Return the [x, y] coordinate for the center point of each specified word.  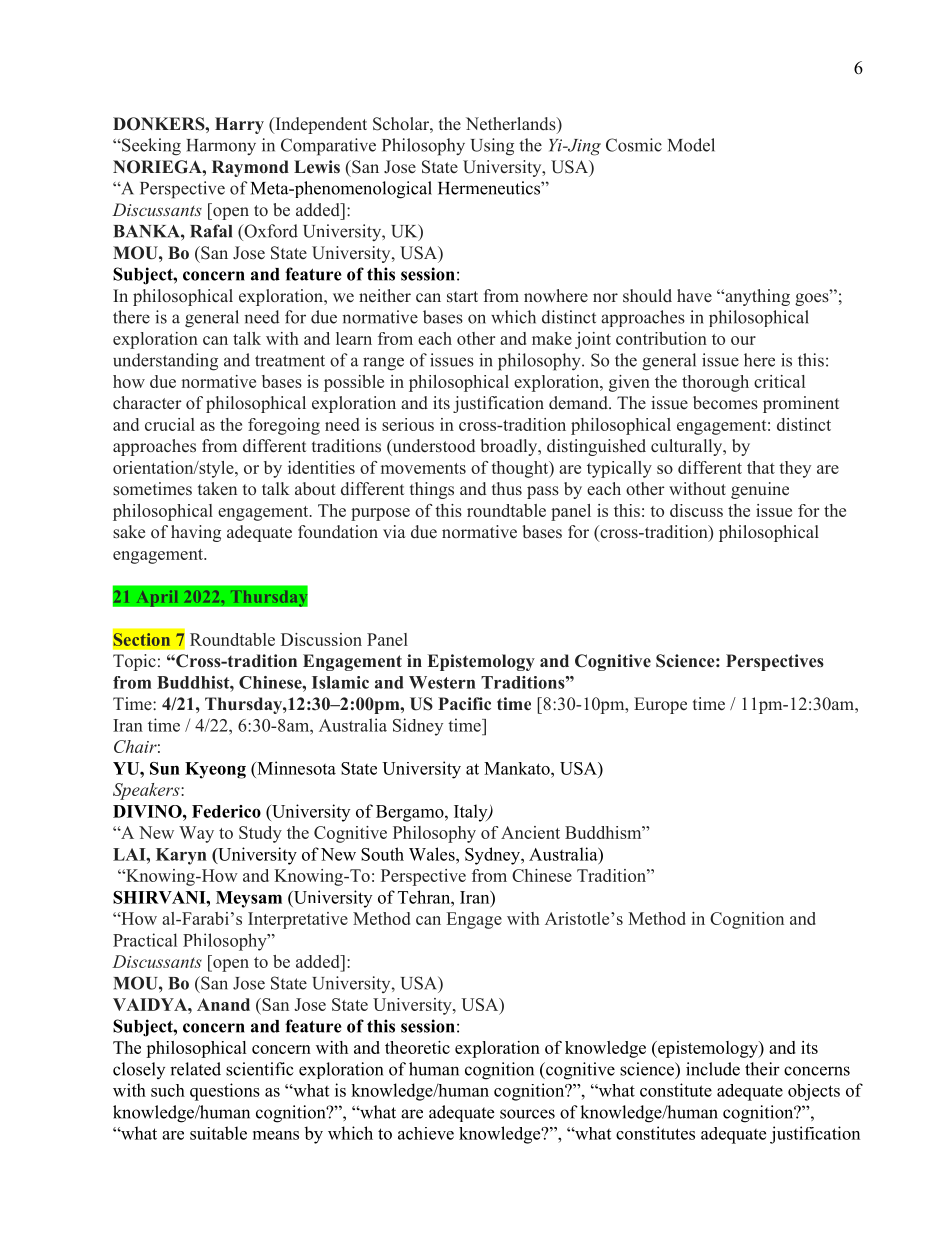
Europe [660, 705]
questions [225, 1092]
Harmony [221, 147]
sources [527, 1114]
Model [691, 145]
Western [442, 682]
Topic [134, 662]
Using [492, 147]
